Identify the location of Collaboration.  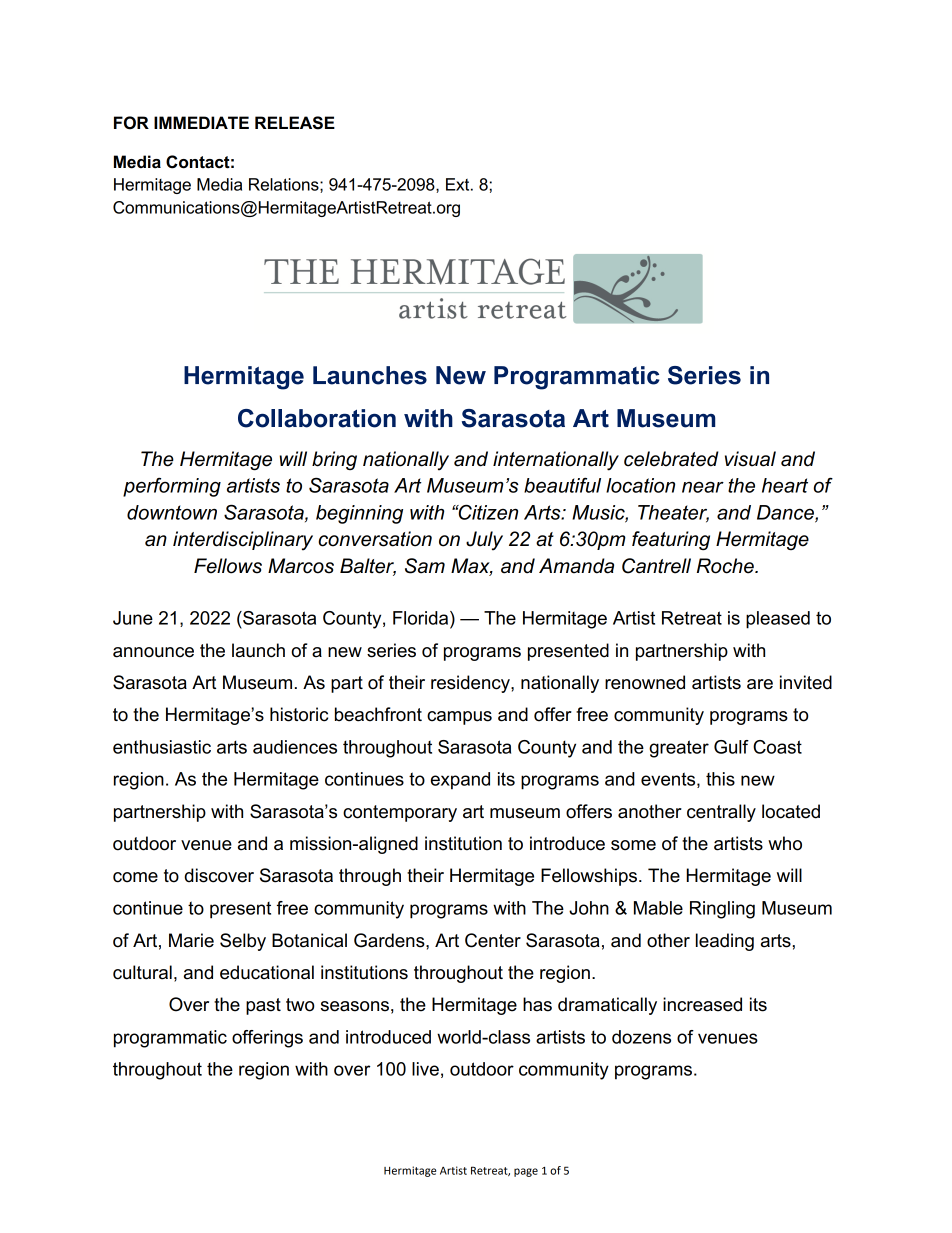
(317, 418).
